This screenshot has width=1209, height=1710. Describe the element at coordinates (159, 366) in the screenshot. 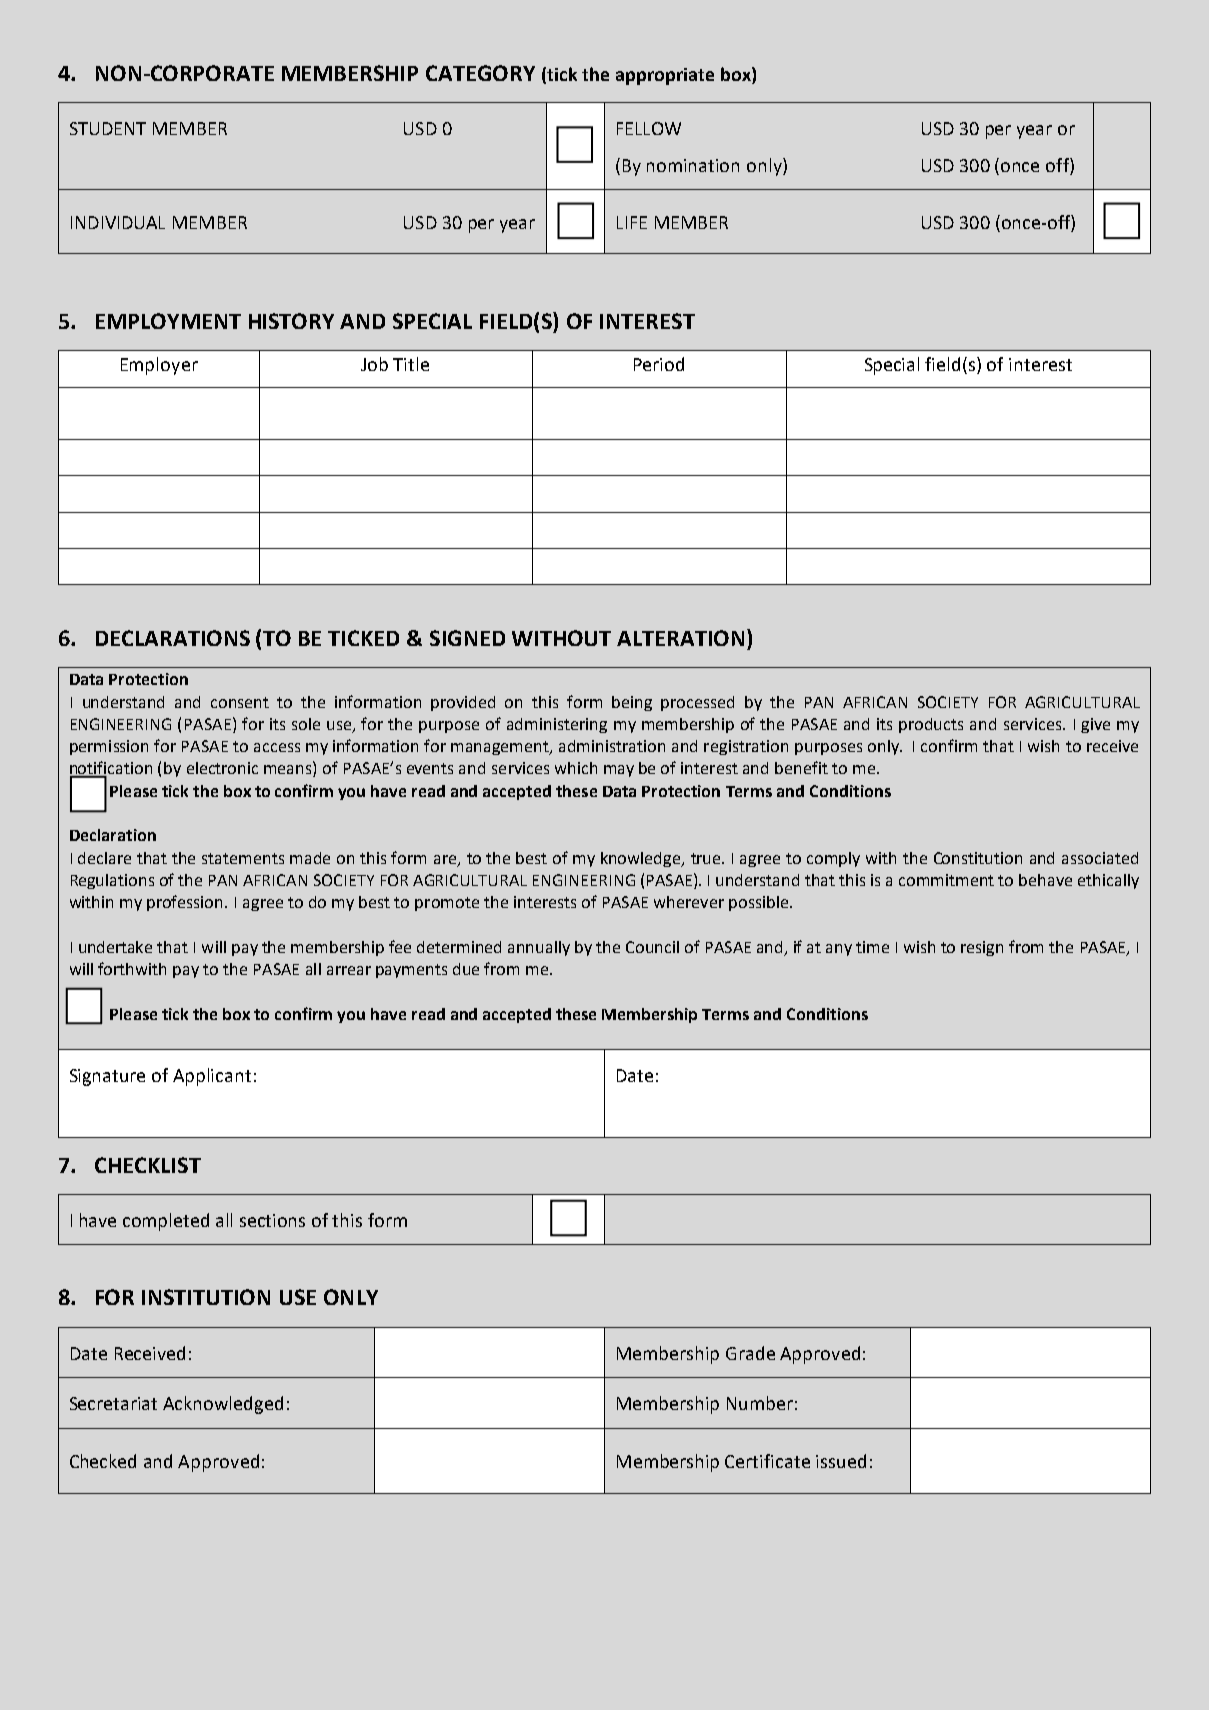

I see `Employer` at that location.
